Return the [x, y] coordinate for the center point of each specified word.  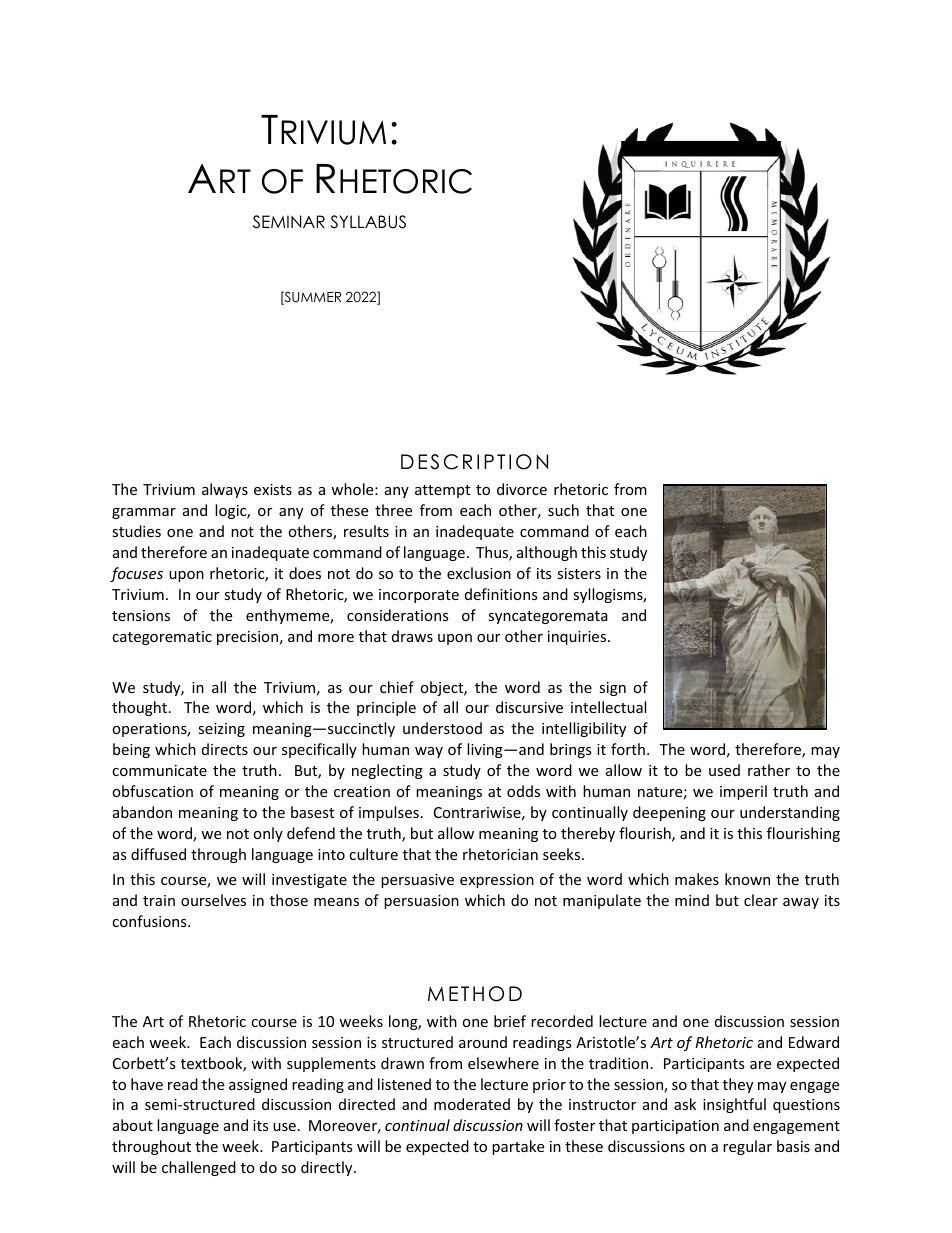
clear [761, 900]
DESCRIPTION [474, 462]
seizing [221, 730]
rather [769, 770]
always [225, 490]
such [563, 510]
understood [442, 728]
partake [518, 1147]
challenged [199, 1168]
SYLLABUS [368, 222]
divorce [522, 489]
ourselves [213, 900]
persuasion [421, 902]
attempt [442, 491]
